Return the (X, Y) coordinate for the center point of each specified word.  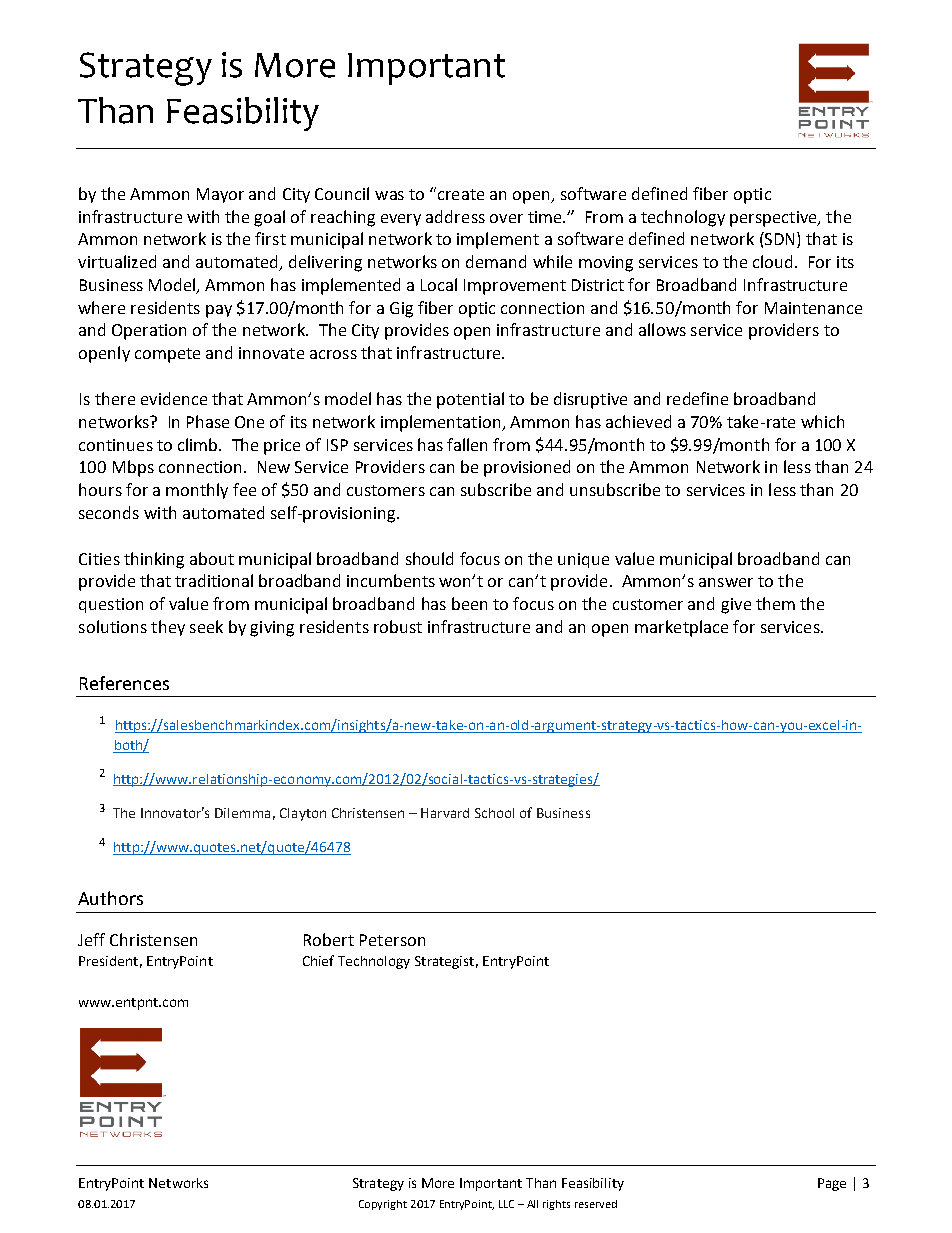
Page (832, 1184)
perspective (774, 219)
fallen (467, 444)
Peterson (392, 940)
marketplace (681, 628)
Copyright (383, 1205)
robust (398, 626)
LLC (506, 1204)
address (455, 216)
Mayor (220, 195)
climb (199, 444)
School (494, 813)
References (124, 683)
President (108, 961)
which (822, 421)
